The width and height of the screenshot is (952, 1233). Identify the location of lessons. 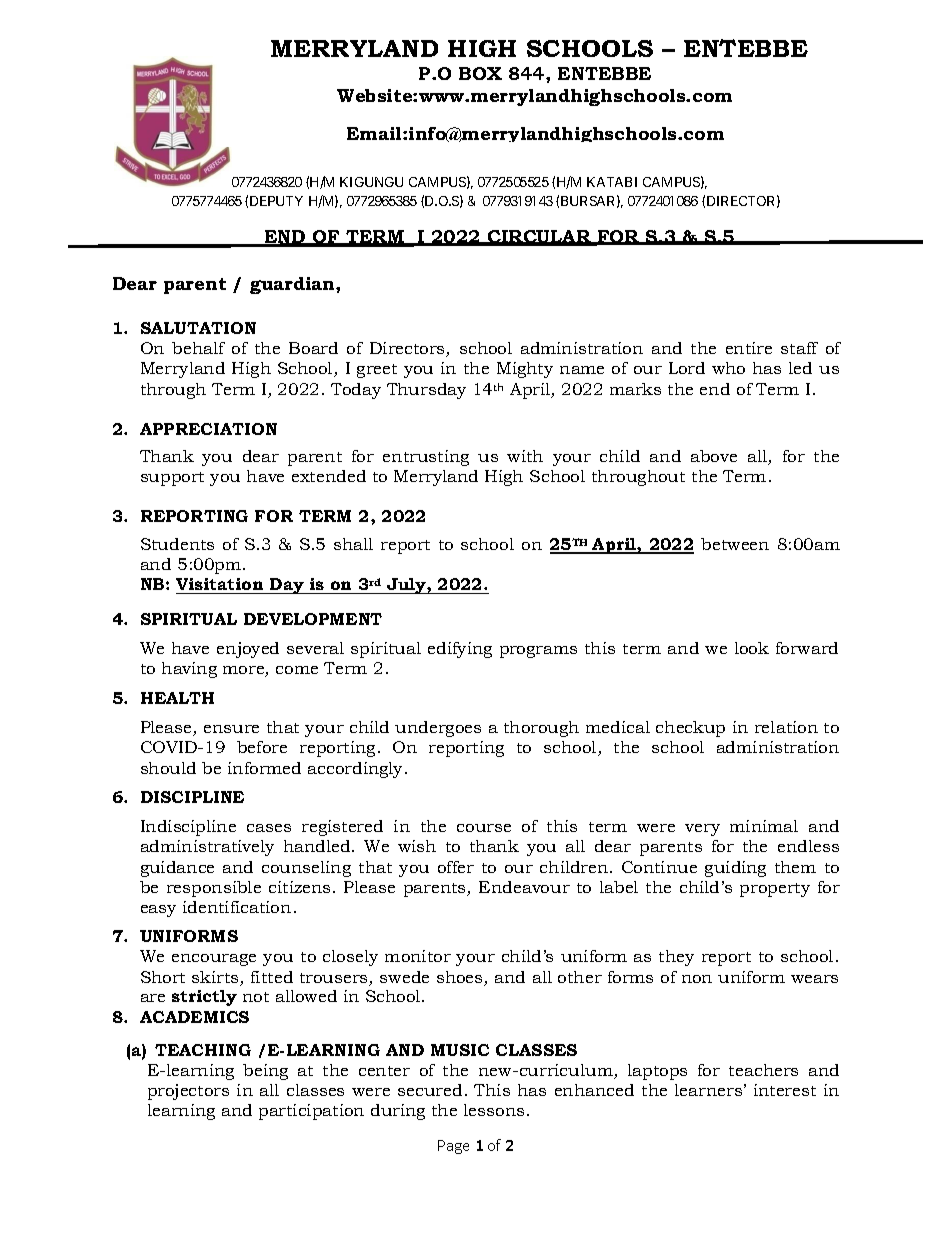
(494, 1110).
